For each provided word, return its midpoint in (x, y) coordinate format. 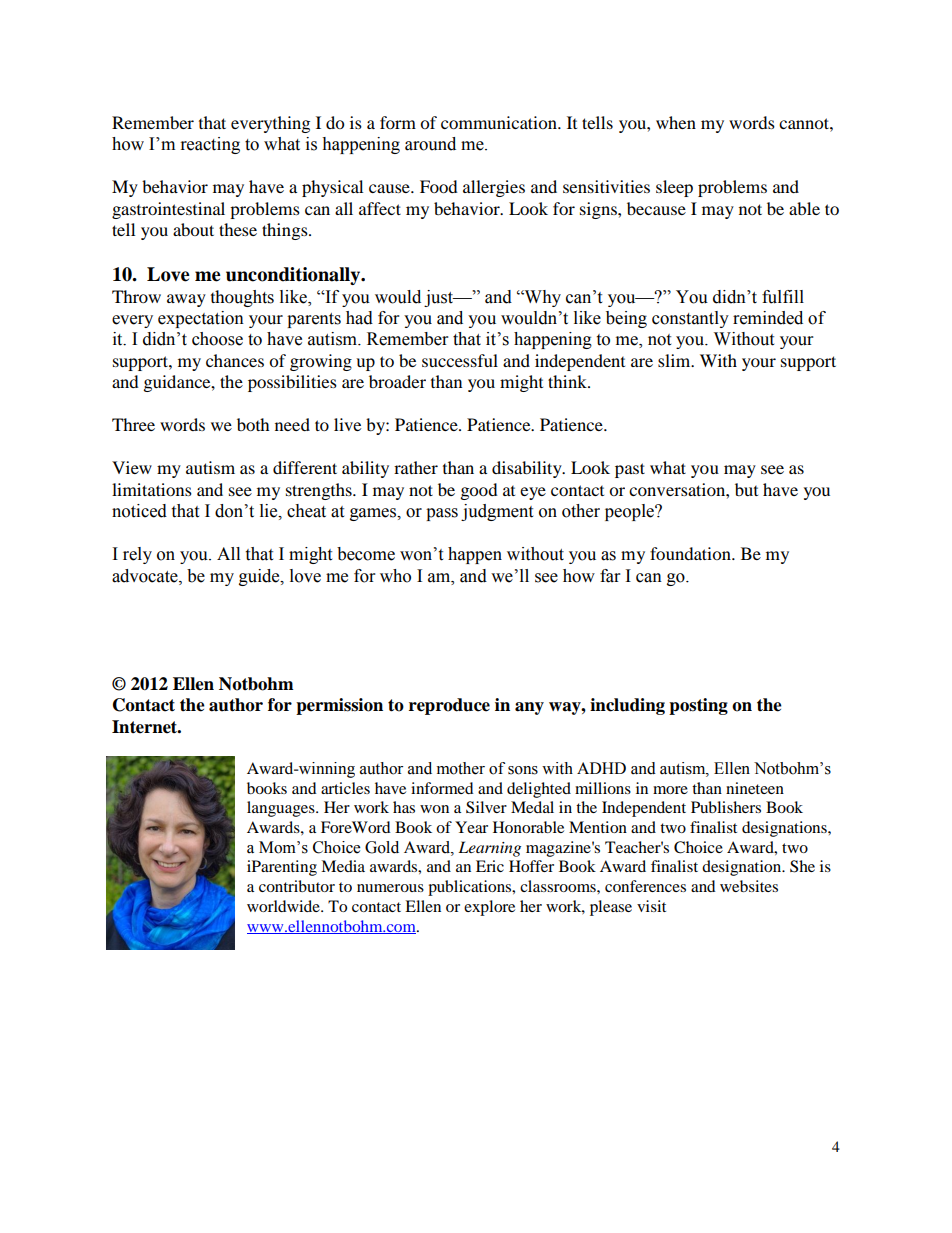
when (676, 122)
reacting (210, 145)
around (430, 144)
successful (460, 360)
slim (675, 360)
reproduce (449, 706)
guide (260, 577)
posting (698, 706)
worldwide (284, 906)
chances (235, 360)
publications (471, 888)
